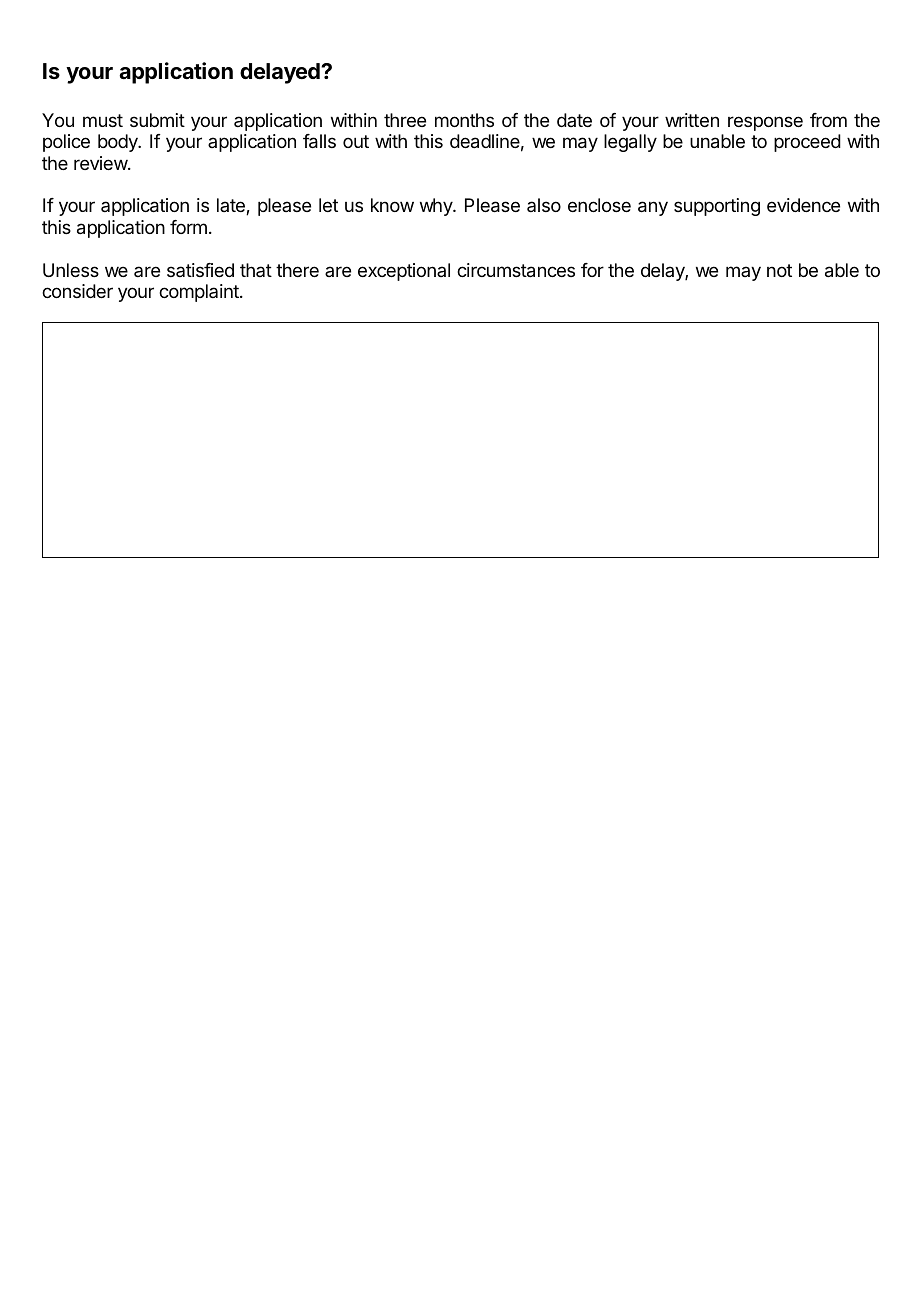 The width and height of the document is (924, 1308). What do you see at coordinates (516, 270) in the document?
I see `circumstances` at bounding box center [516, 270].
